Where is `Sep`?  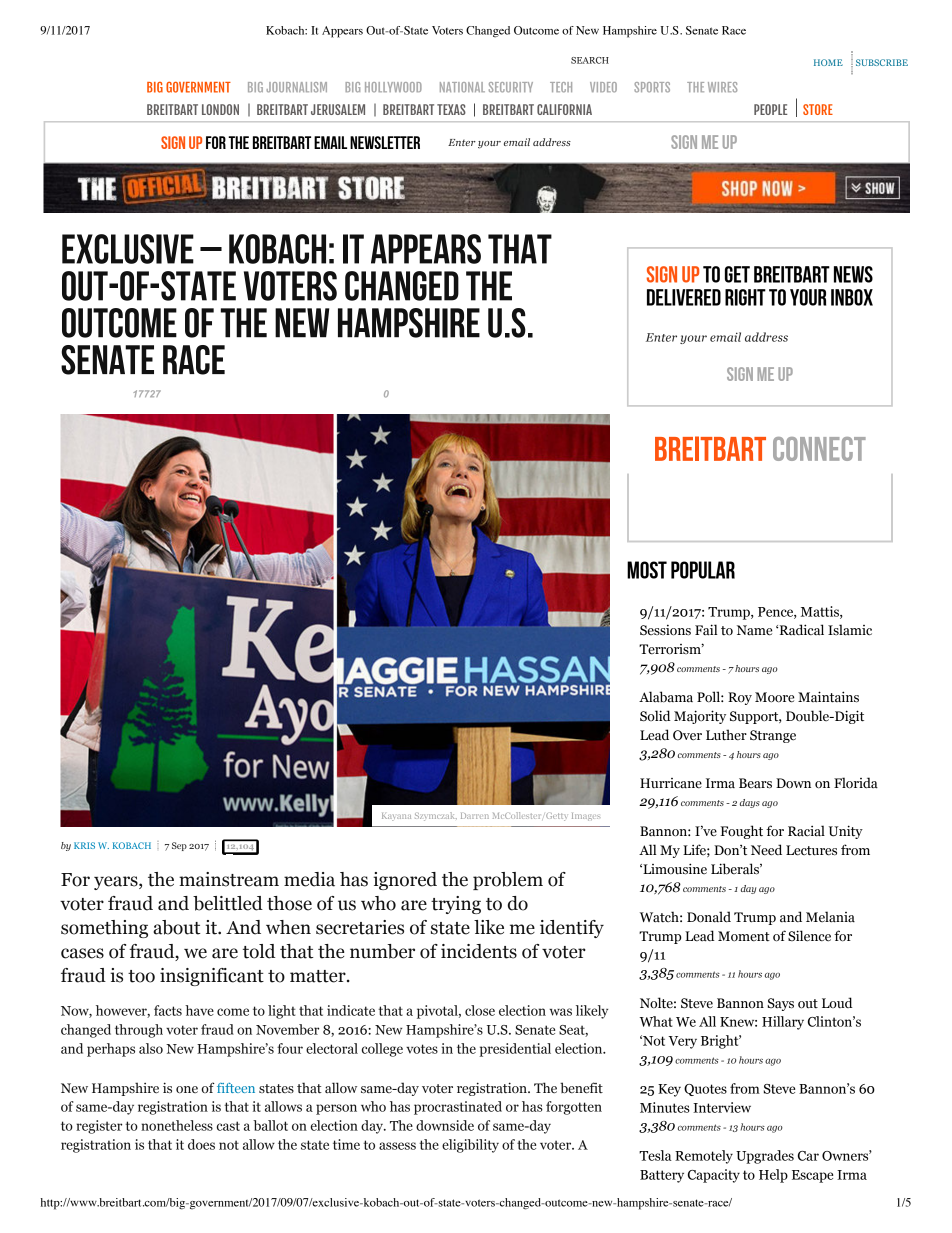 Sep is located at coordinates (179, 846).
